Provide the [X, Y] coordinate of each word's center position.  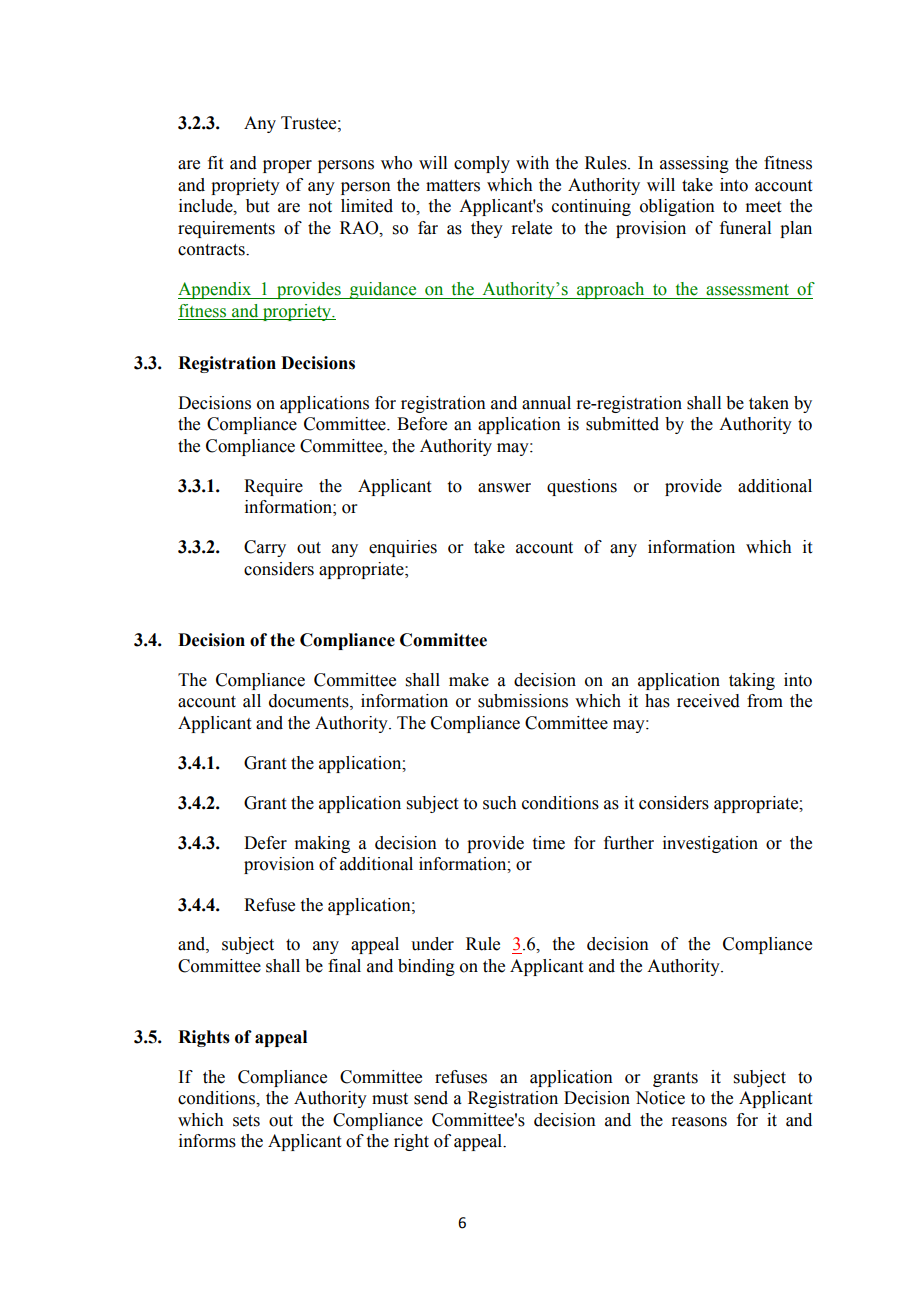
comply [482, 164]
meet [763, 207]
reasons [699, 1122]
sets [246, 1121]
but [257, 206]
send [431, 1098]
